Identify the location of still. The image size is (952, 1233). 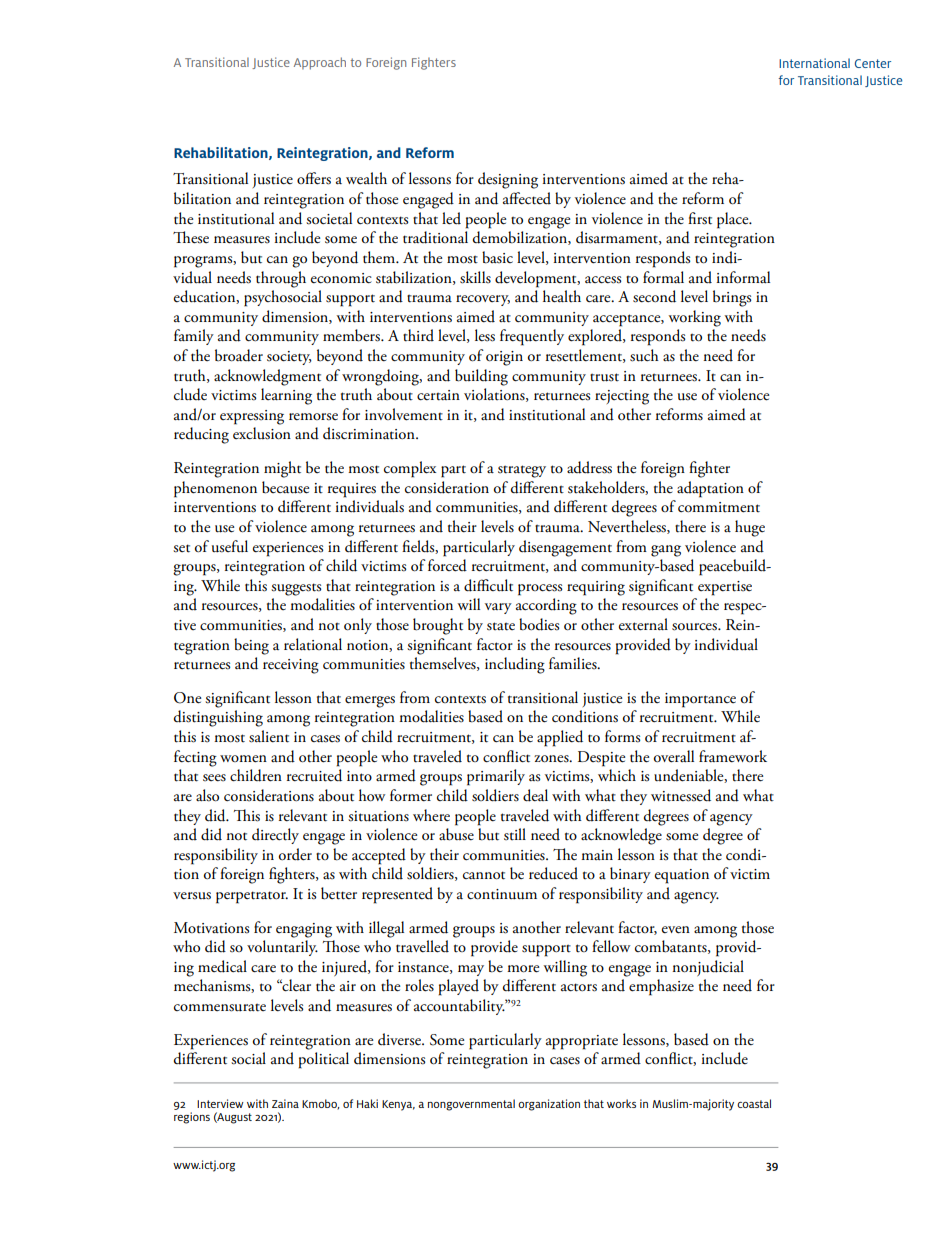
(515, 834).
